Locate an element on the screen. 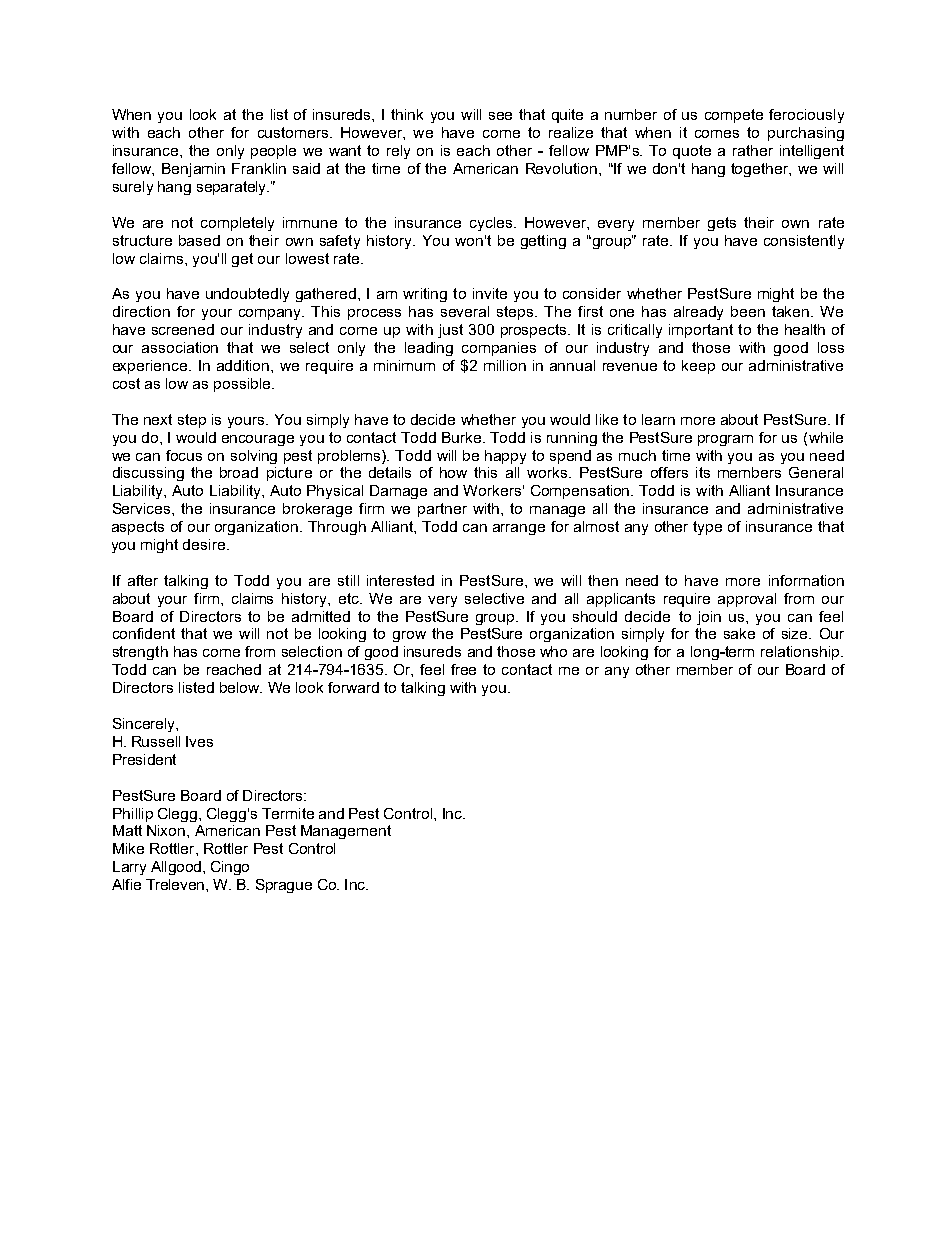 The width and height of the screenshot is (952, 1233). Benjamin is located at coordinates (193, 170).
